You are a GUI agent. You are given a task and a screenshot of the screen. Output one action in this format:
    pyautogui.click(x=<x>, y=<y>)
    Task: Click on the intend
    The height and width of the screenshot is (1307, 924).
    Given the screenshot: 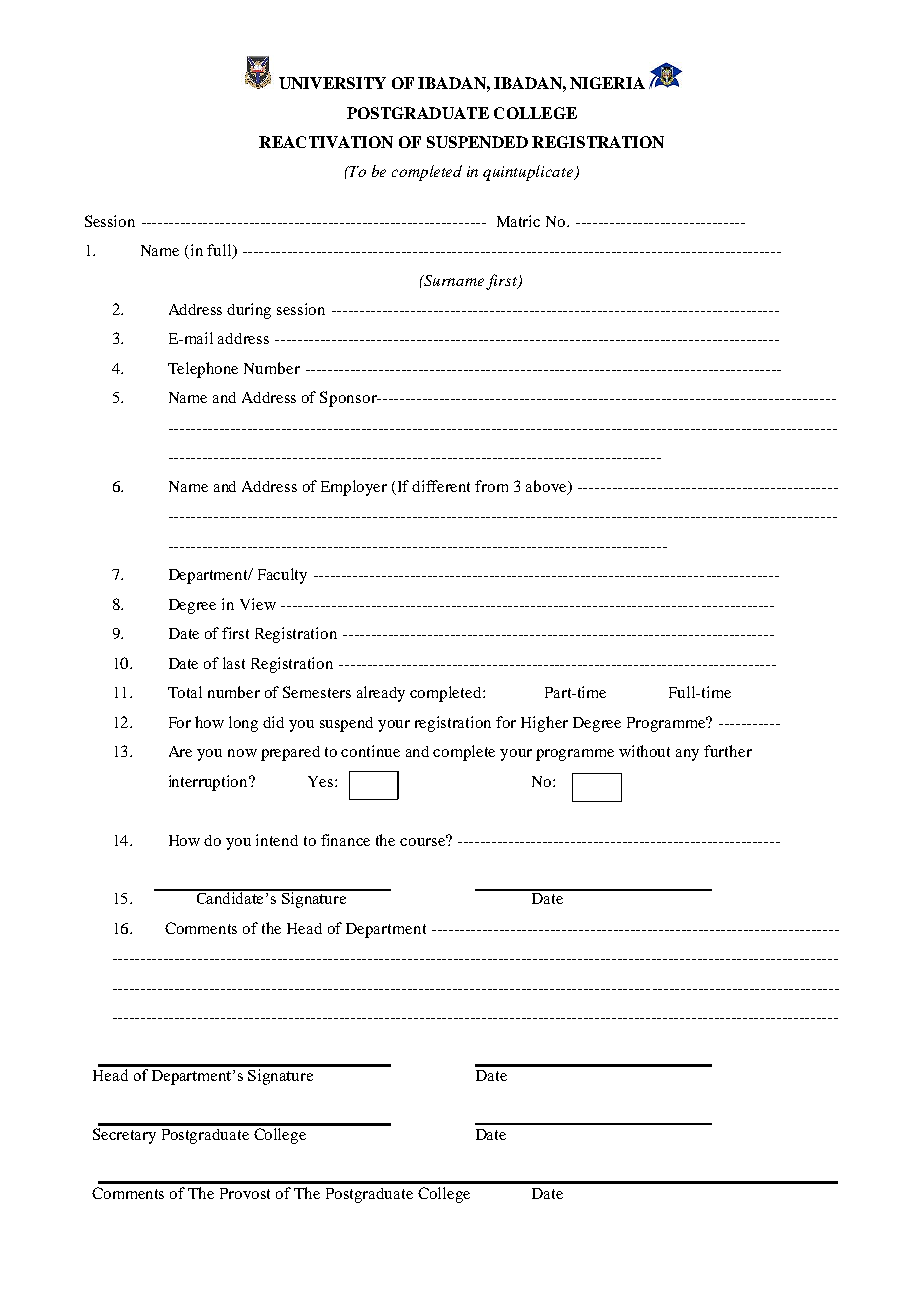 What is the action you would take?
    pyautogui.click(x=277, y=840)
